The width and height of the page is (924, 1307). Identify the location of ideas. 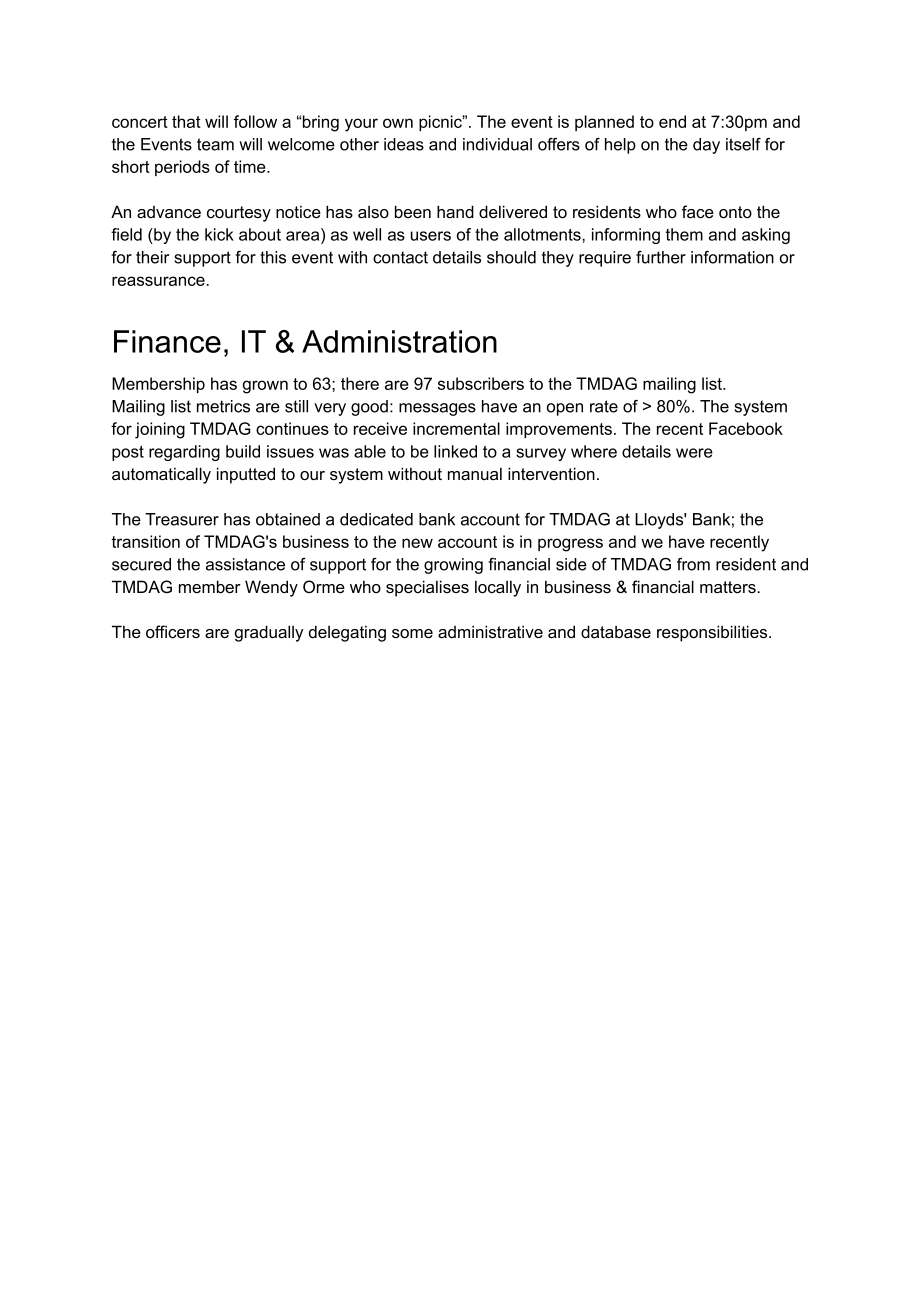
(404, 144).
